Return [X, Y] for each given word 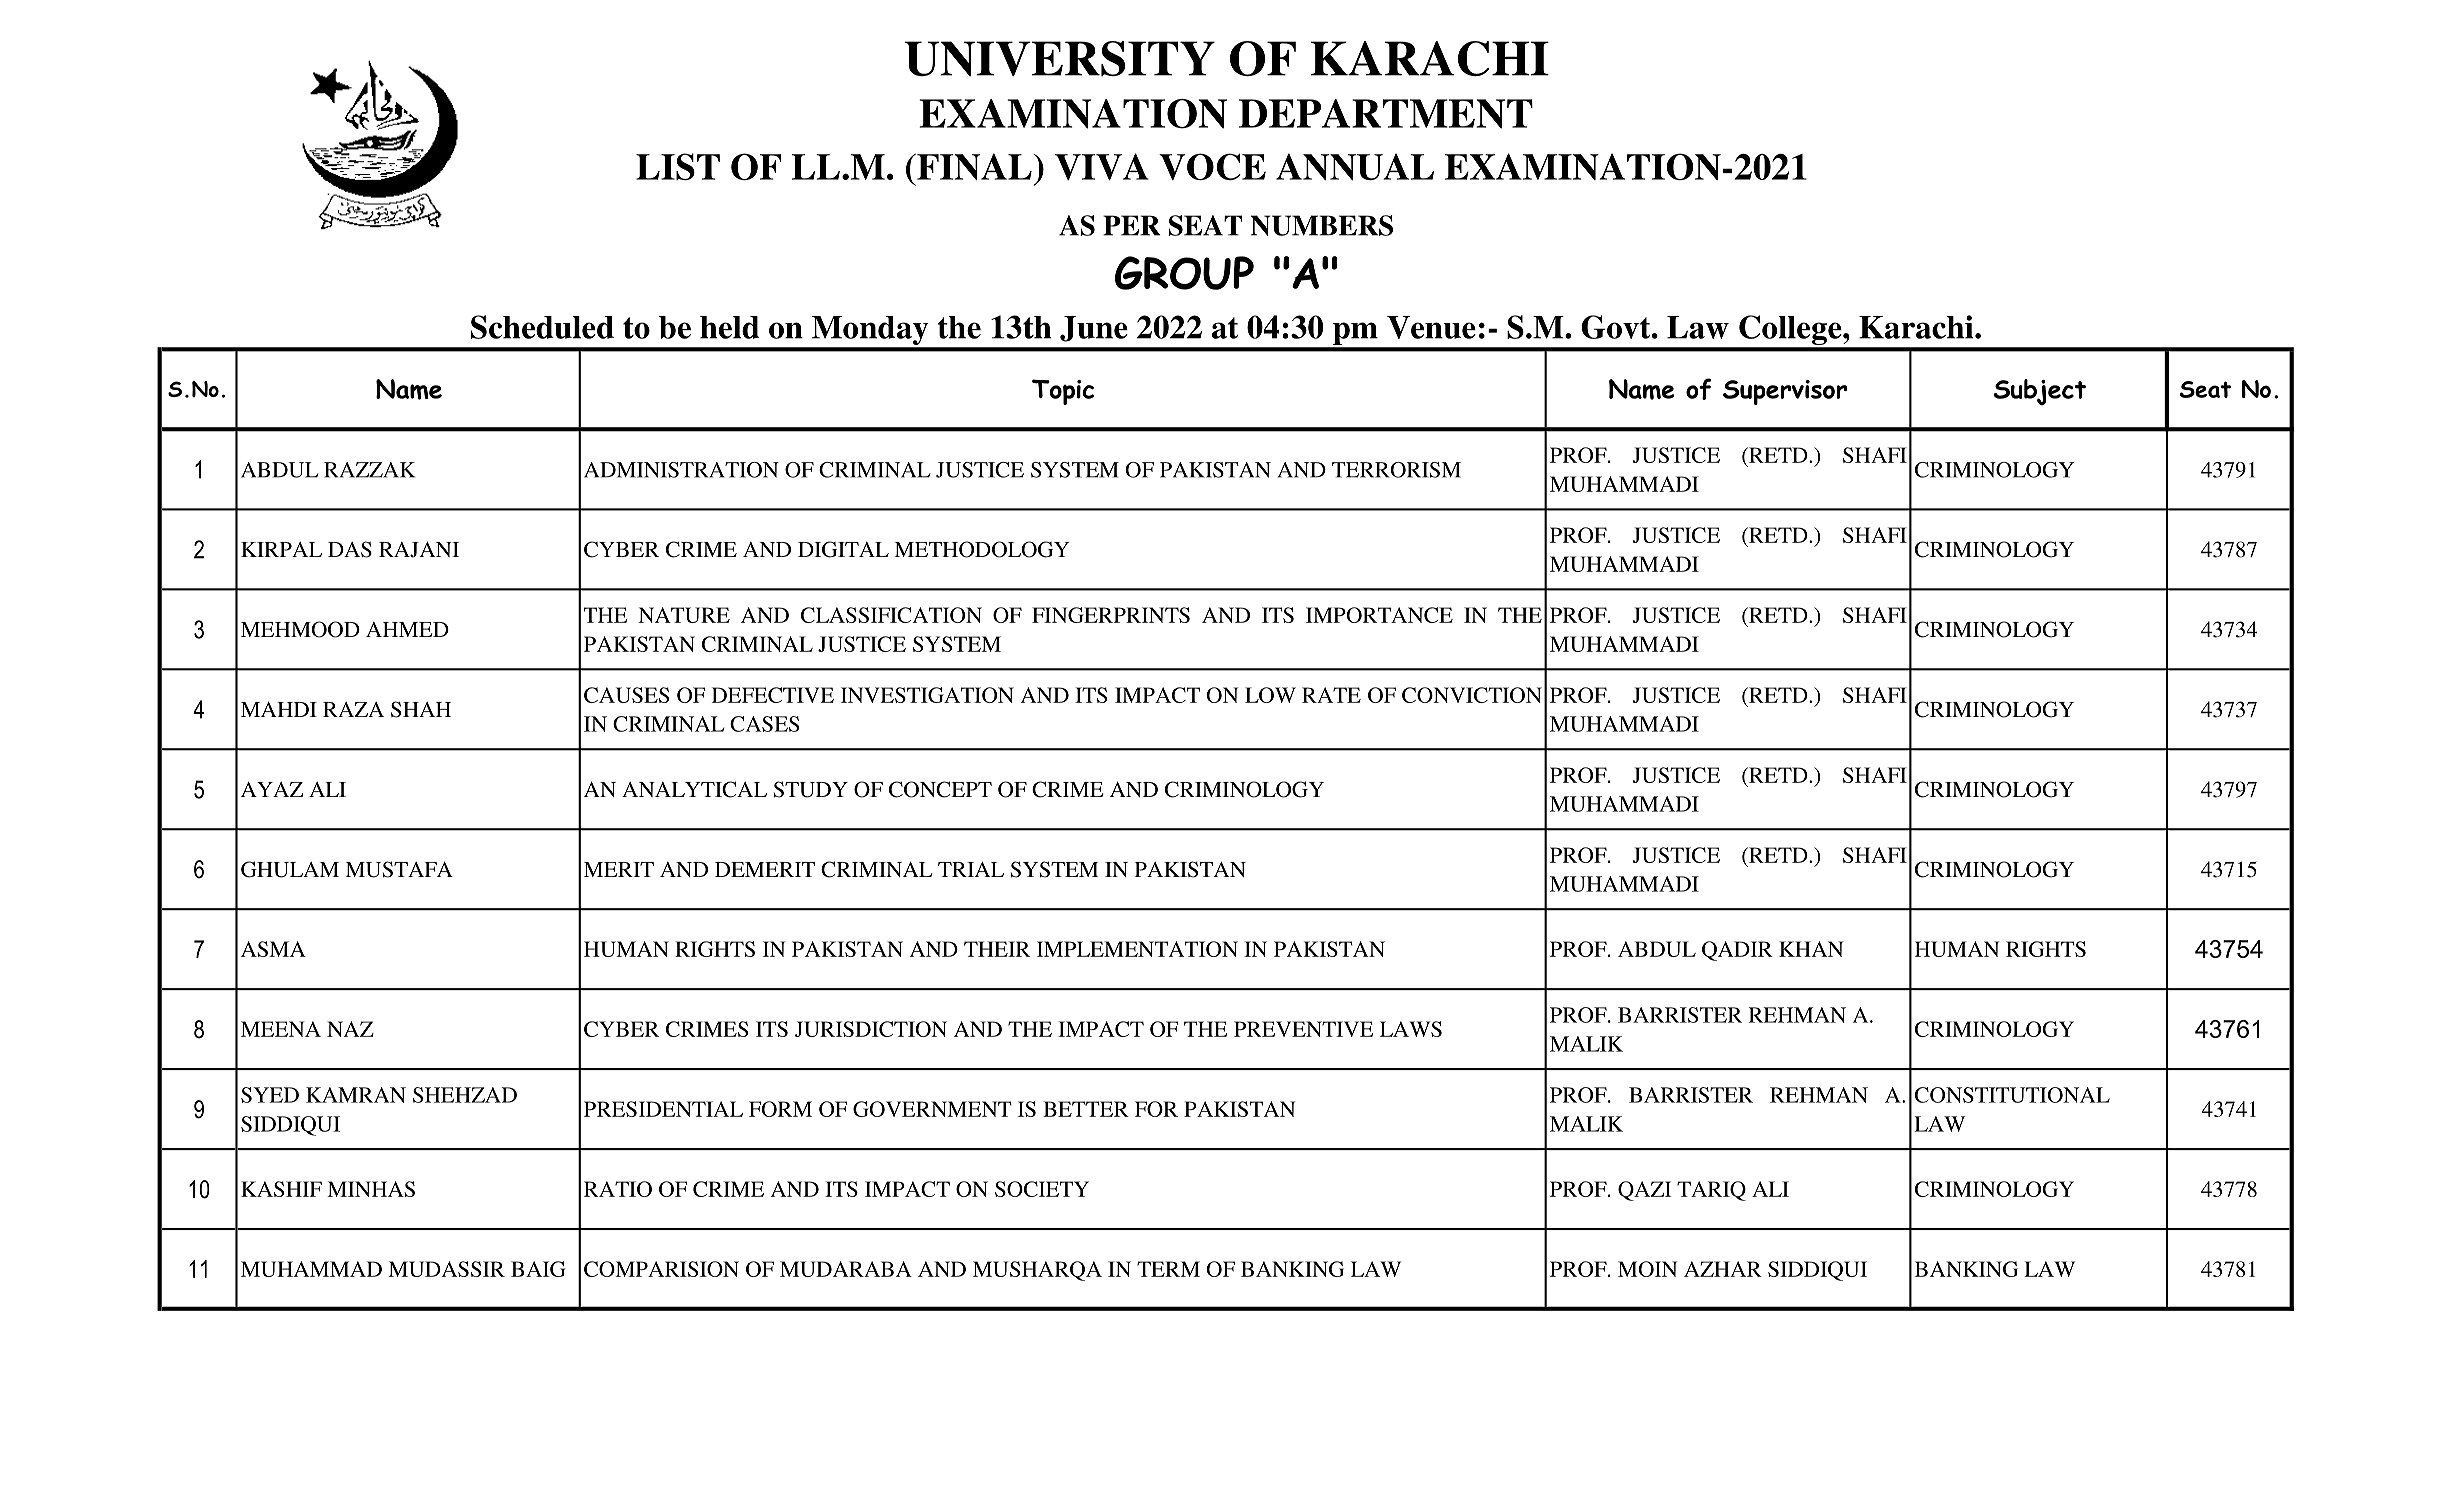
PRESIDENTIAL [663, 1109]
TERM [1168, 1269]
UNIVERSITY [1059, 58]
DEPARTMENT [1386, 114]
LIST [678, 166]
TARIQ [1711, 1191]
